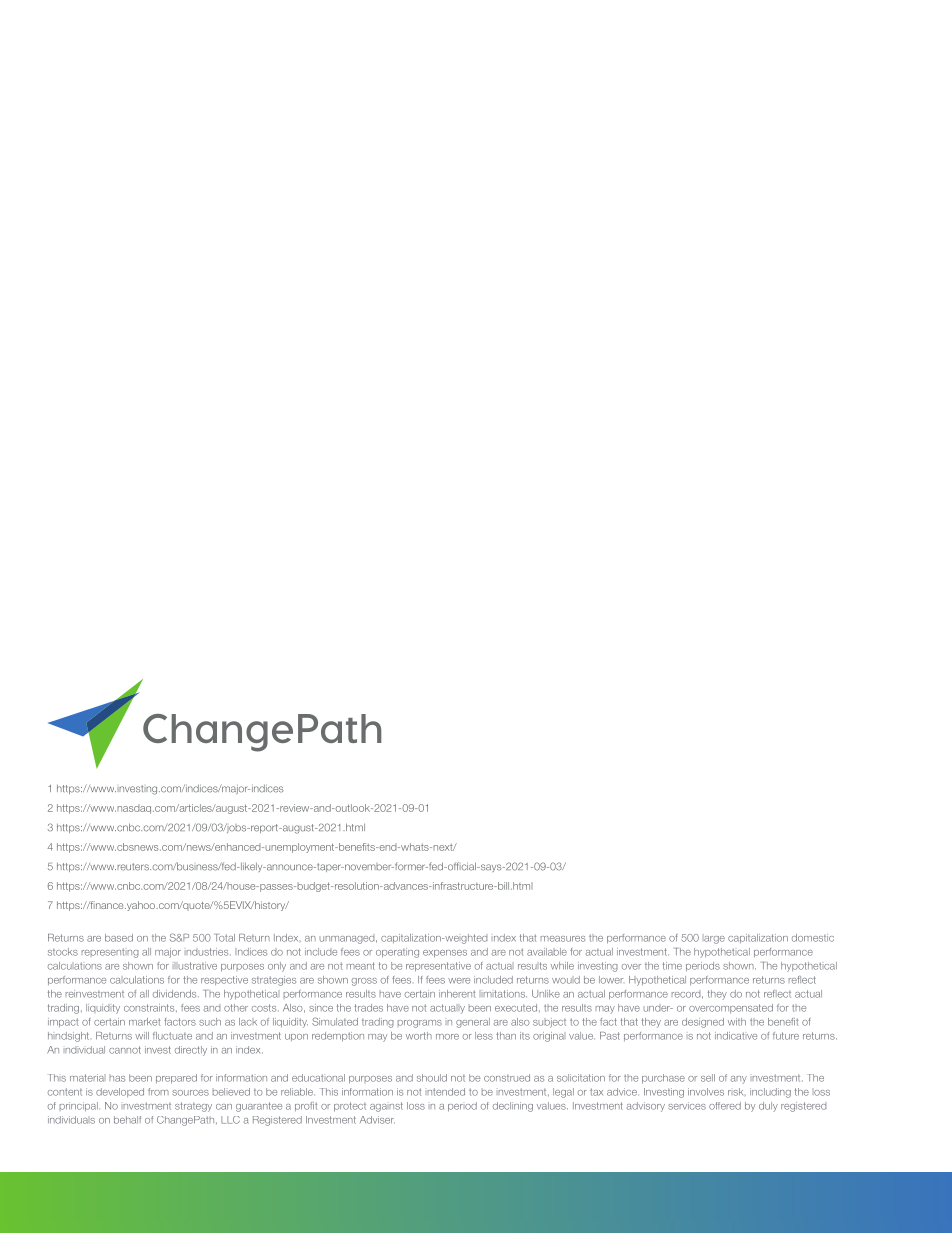 Image resolution: width=952 pixels, height=1233 pixels. Describe the element at coordinates (119, 938) in the screenshot. I see `based` at that location.
